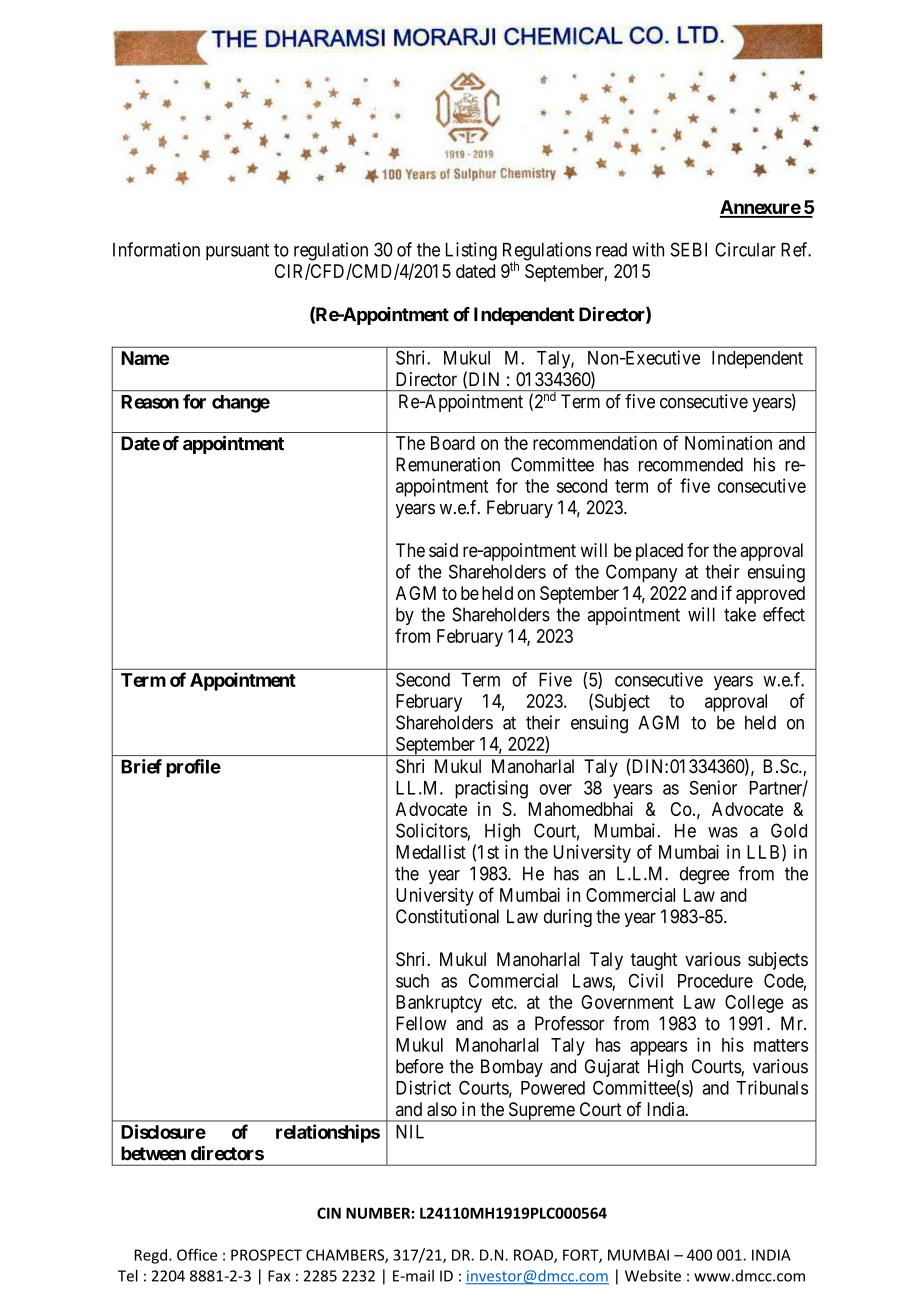  Describe the element at coordinates (443, 550) in the page. I see `said` at that location.
